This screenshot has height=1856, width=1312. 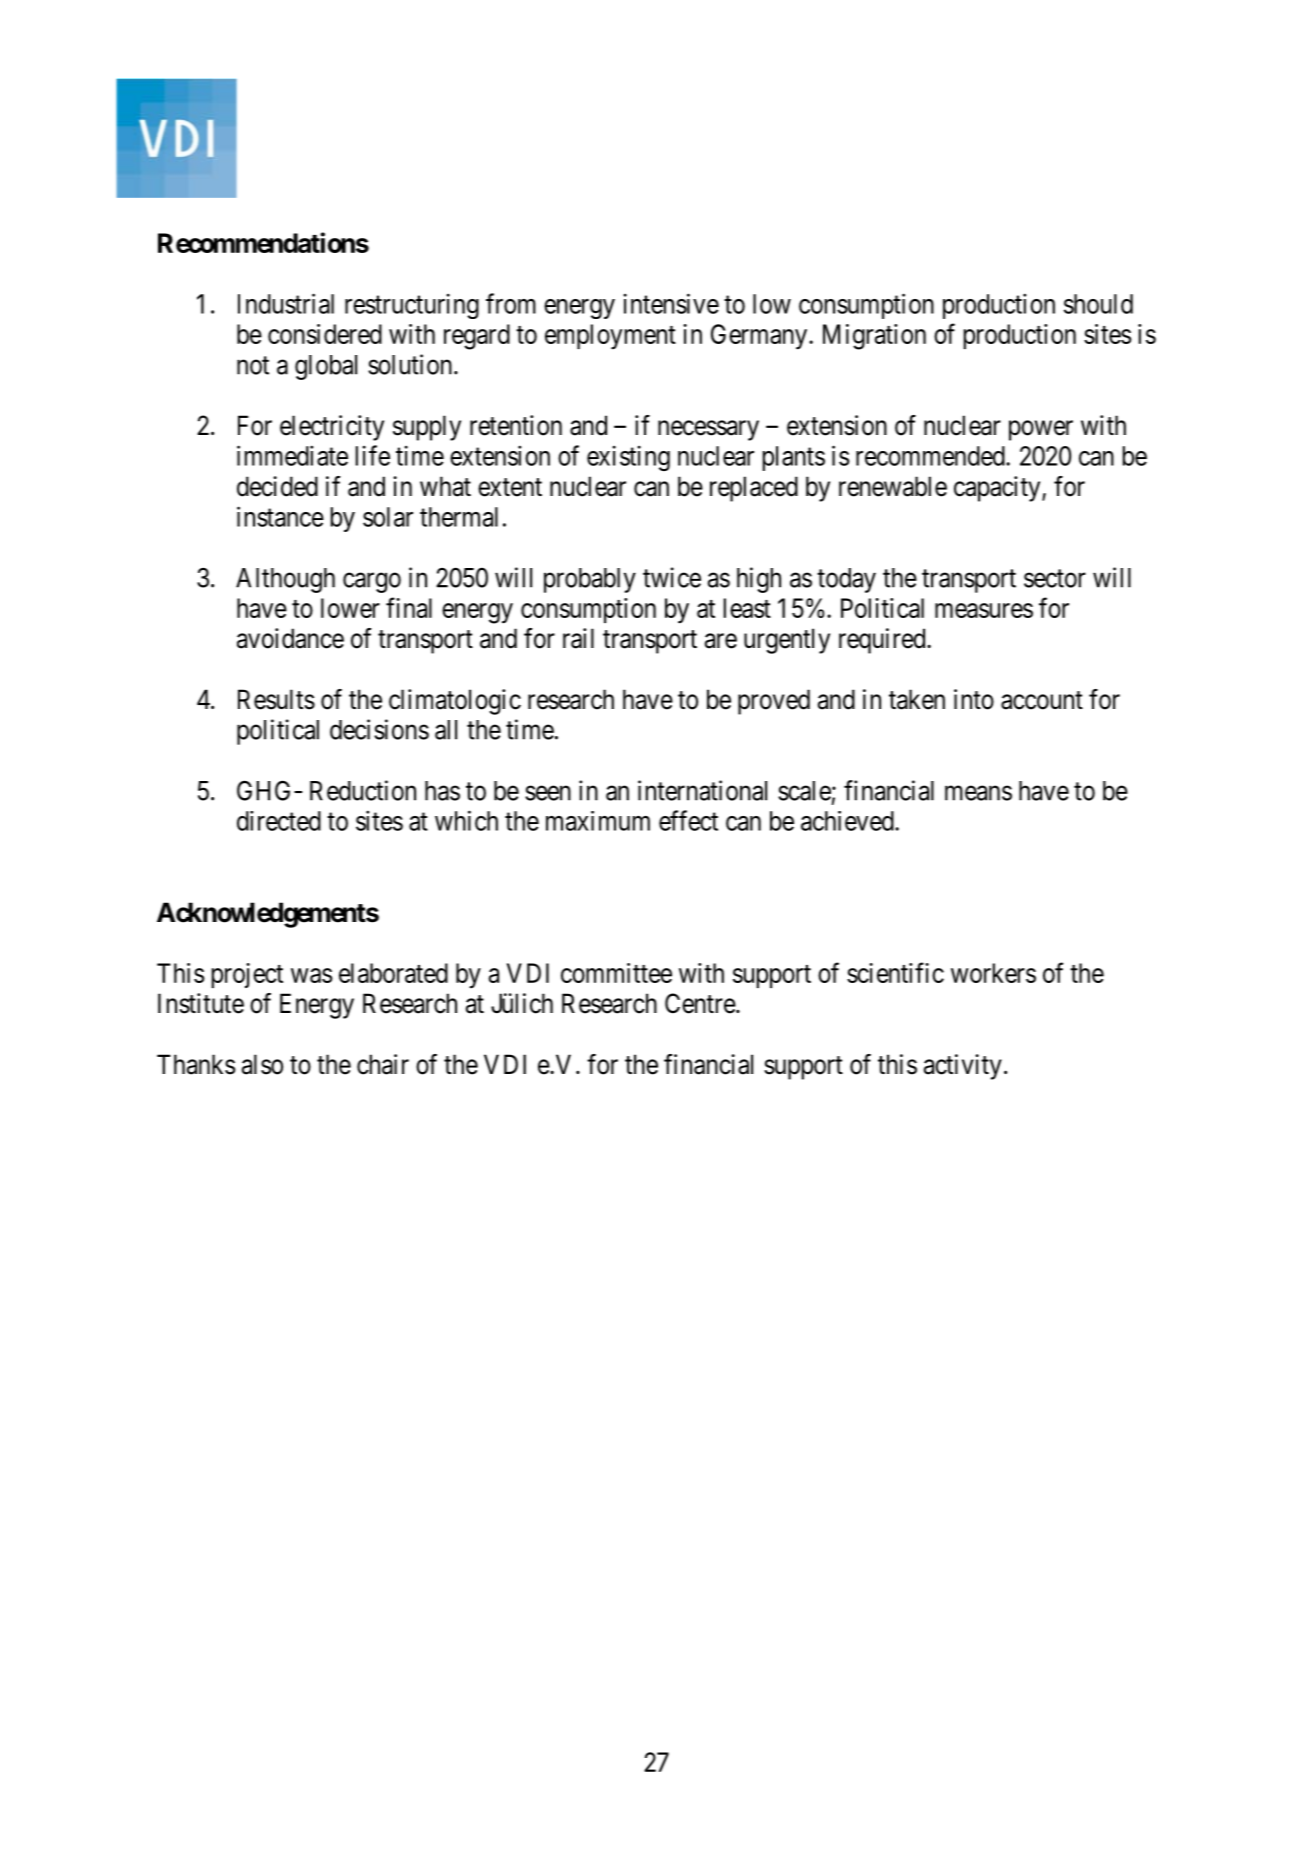 I want to click on considered, so click(x=325, y=334).
